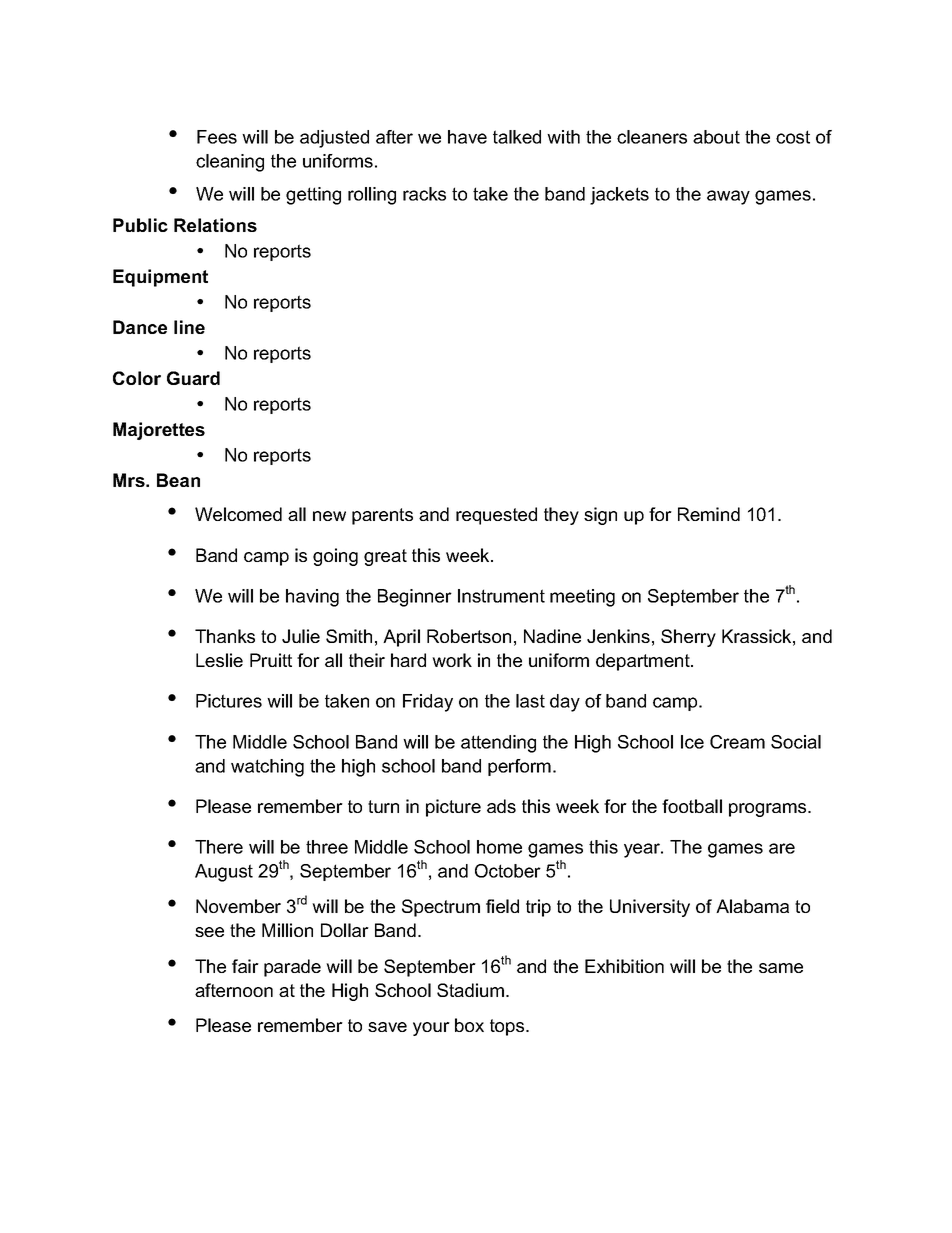 The height and width of the image is (1233, 952). Describe the element at coordinates (716, 137) in the image. I see `about` at that location.
